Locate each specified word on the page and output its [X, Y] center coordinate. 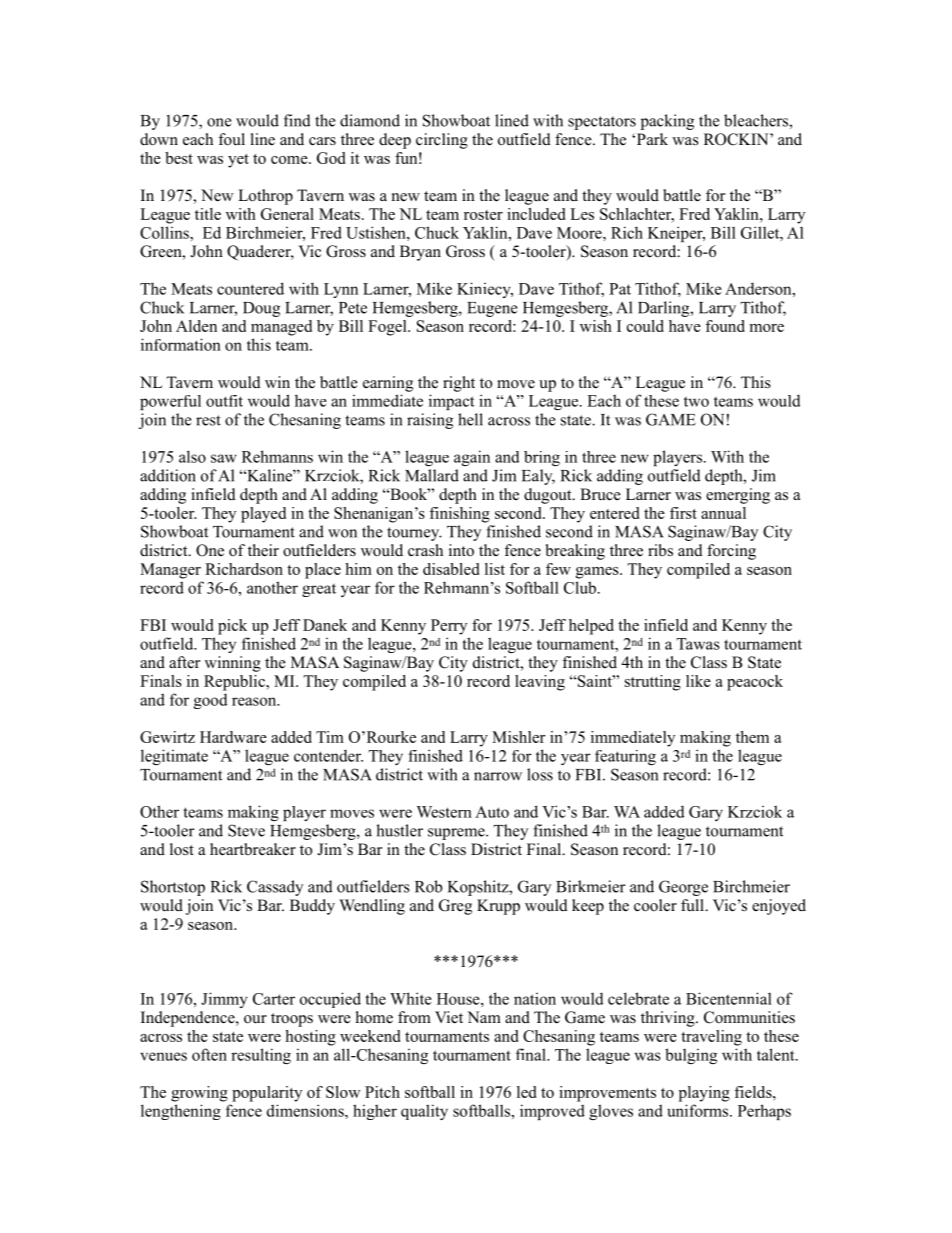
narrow [498, 776]
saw [224, 458]
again [472, 458]
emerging [738, 496]
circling [442, 141]
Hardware [233, 737]
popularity [267, 1094]
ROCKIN [737, 139]
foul [231, 139]
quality [424, 1112]
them [752, 737]
